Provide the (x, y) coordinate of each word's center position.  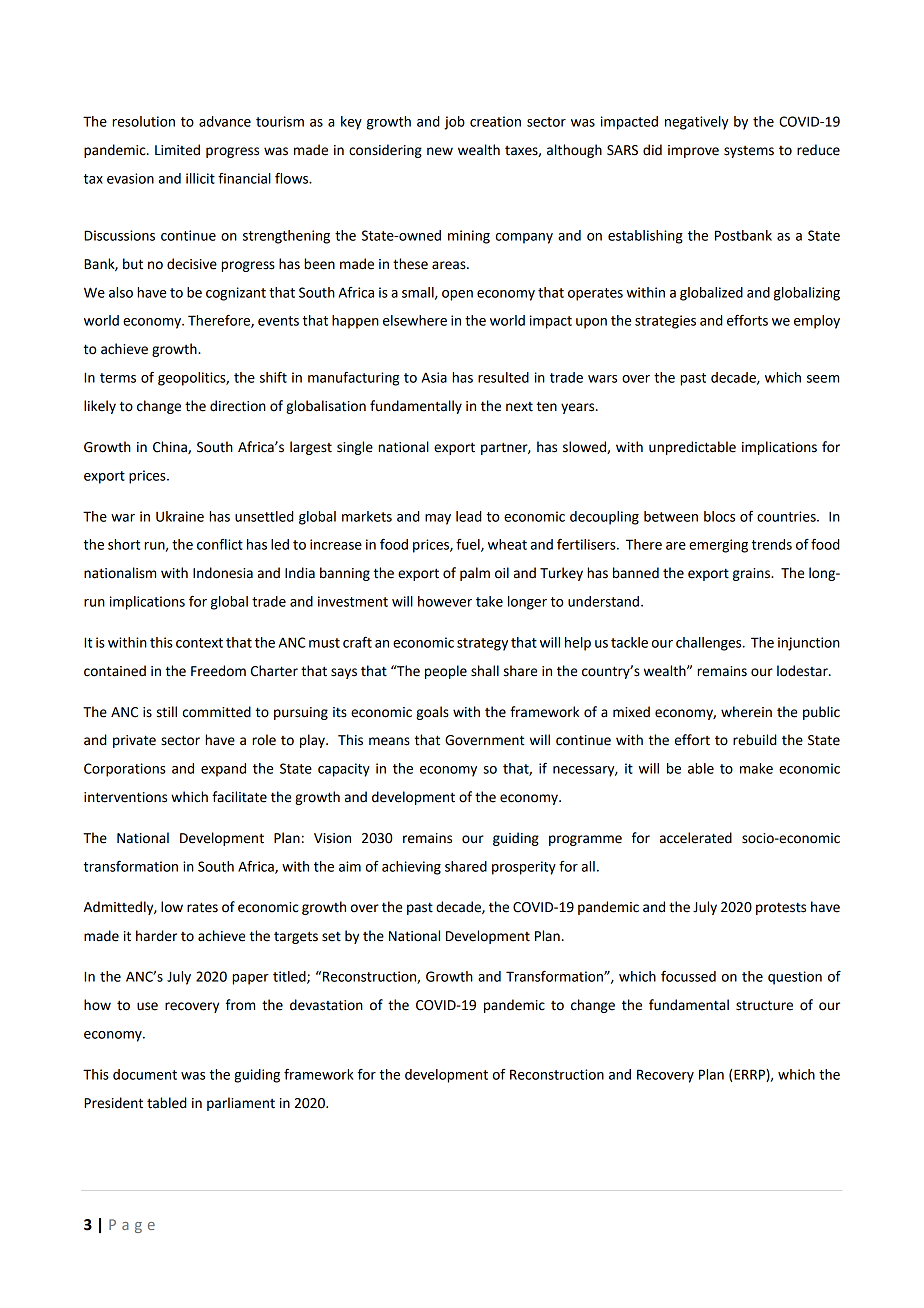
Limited (177, 150)
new (440, 151)
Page (132, 1226)
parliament (241, 1104)
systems (749, 152)
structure (764, 1005)
